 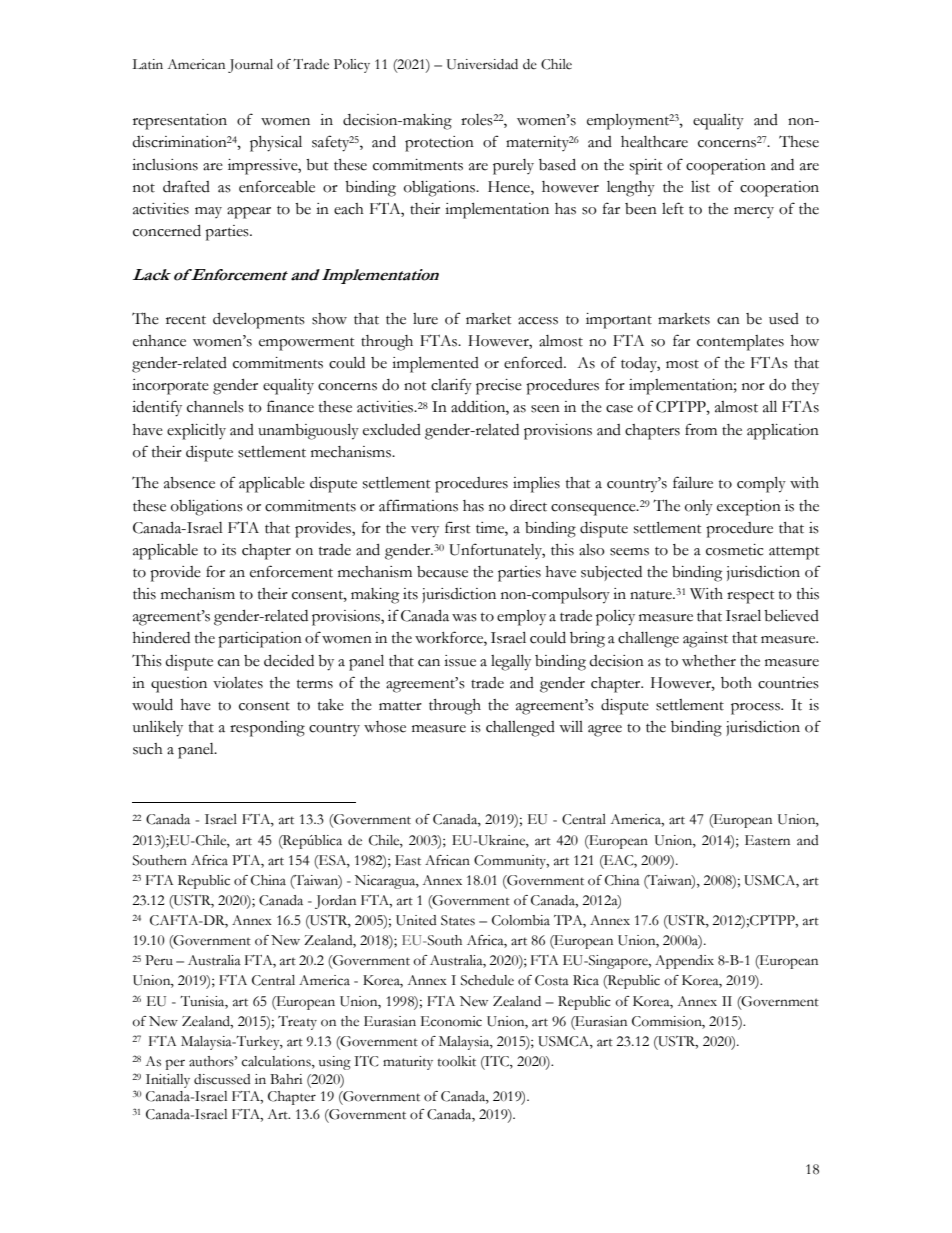 I want to click on because, so click(x=442, y=572).
